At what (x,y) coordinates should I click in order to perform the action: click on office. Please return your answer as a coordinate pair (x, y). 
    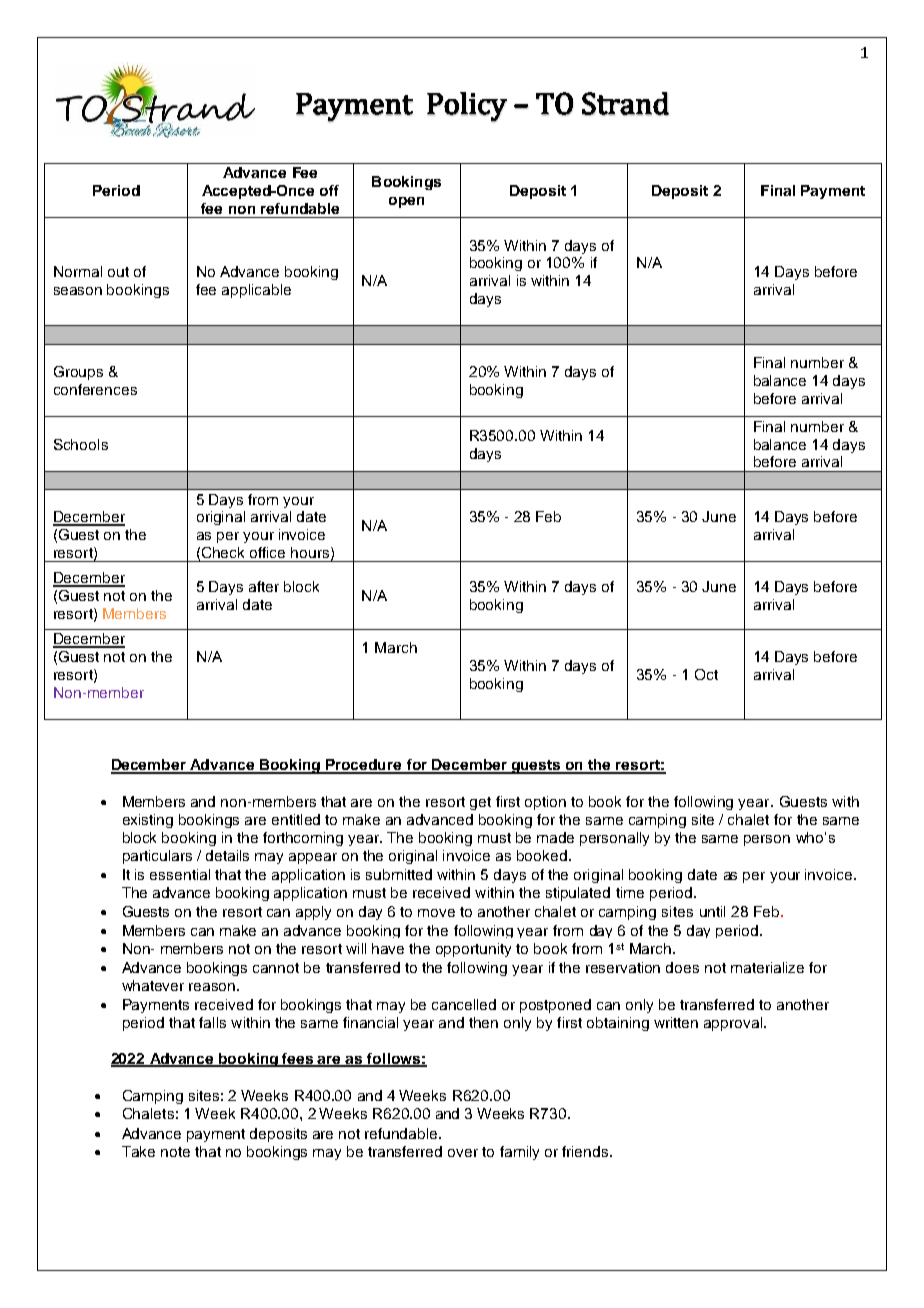
    Looking at the image, I should click on (267, 552).
